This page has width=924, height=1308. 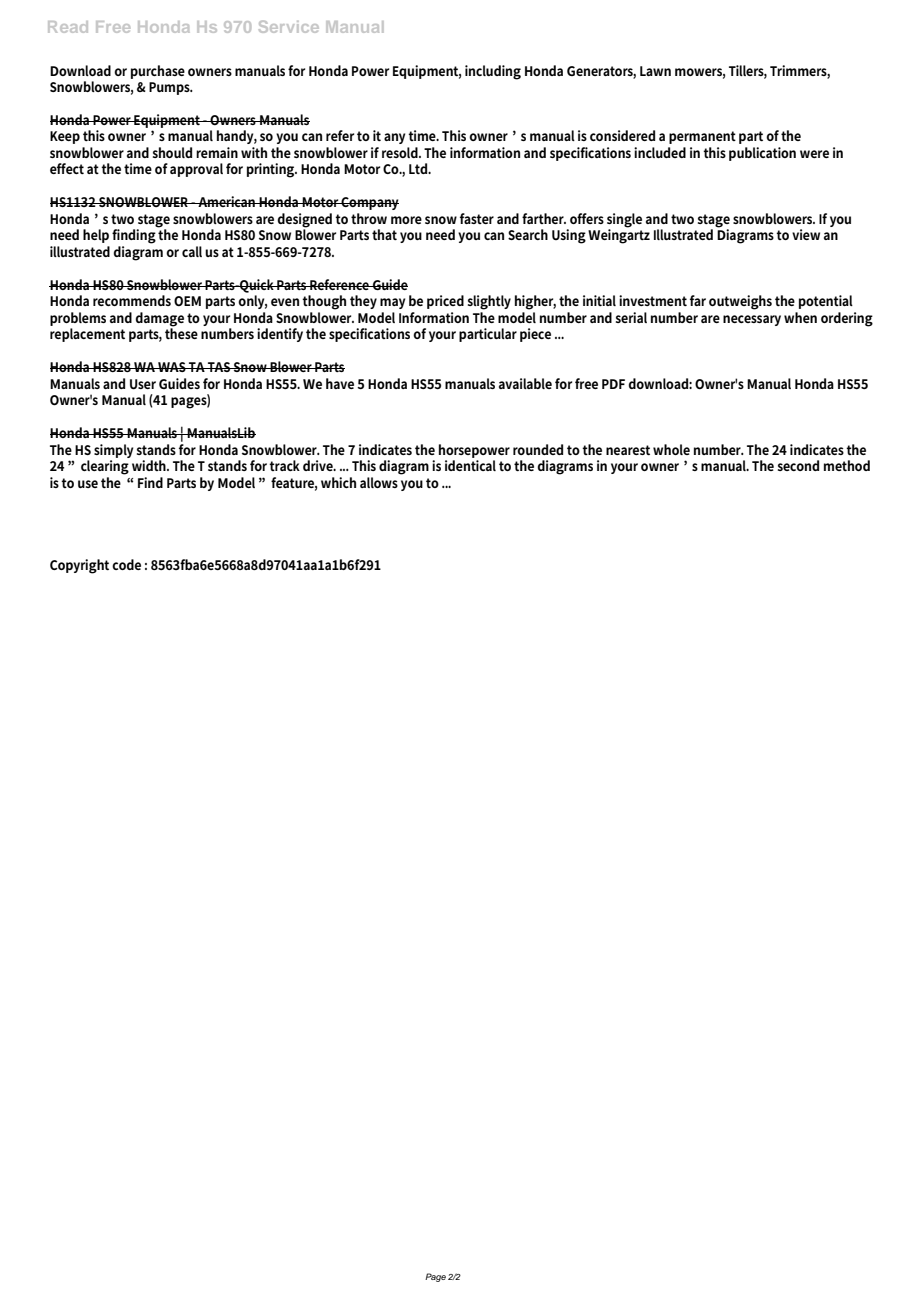 I want to click on code, so click(x=126, y=564).
